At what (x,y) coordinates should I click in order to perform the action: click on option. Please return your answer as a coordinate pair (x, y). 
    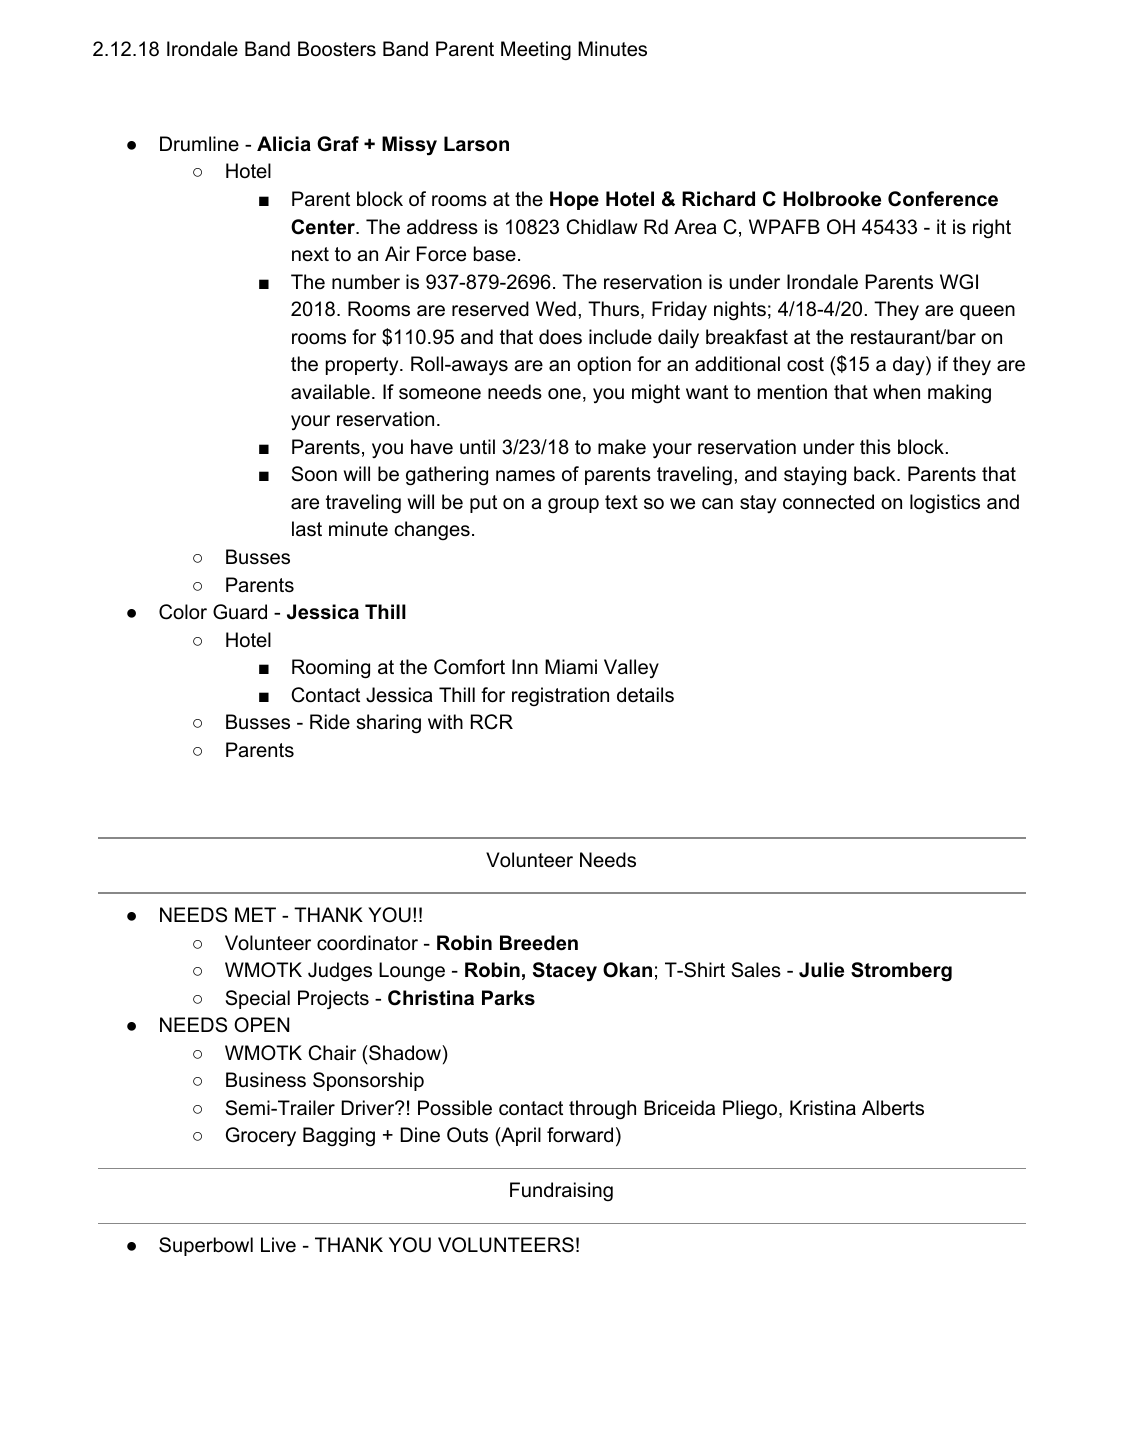
    Looking at the image, I should click on (604, 365).
